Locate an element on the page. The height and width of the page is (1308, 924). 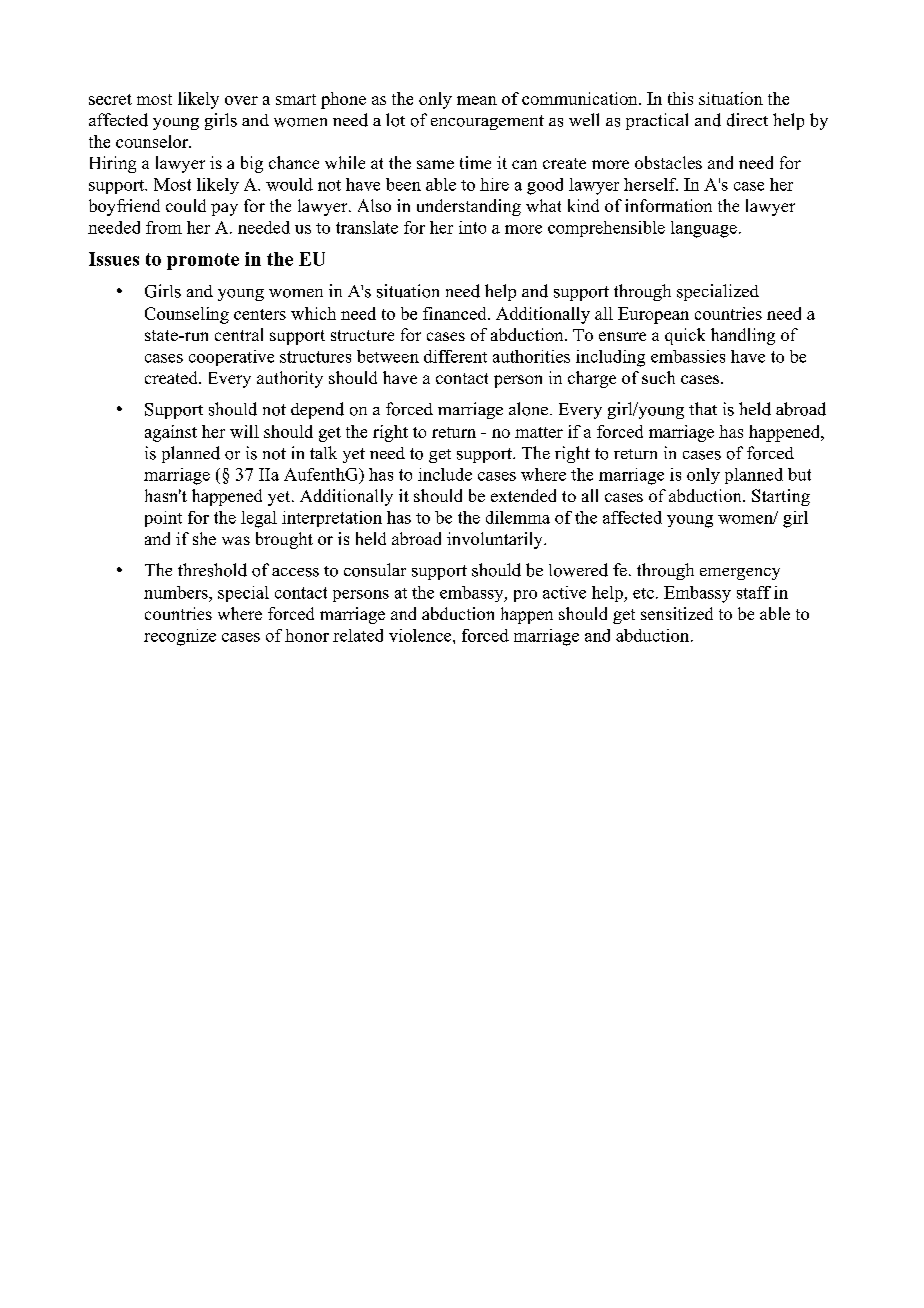
include is located at coordinates (445, 474).
